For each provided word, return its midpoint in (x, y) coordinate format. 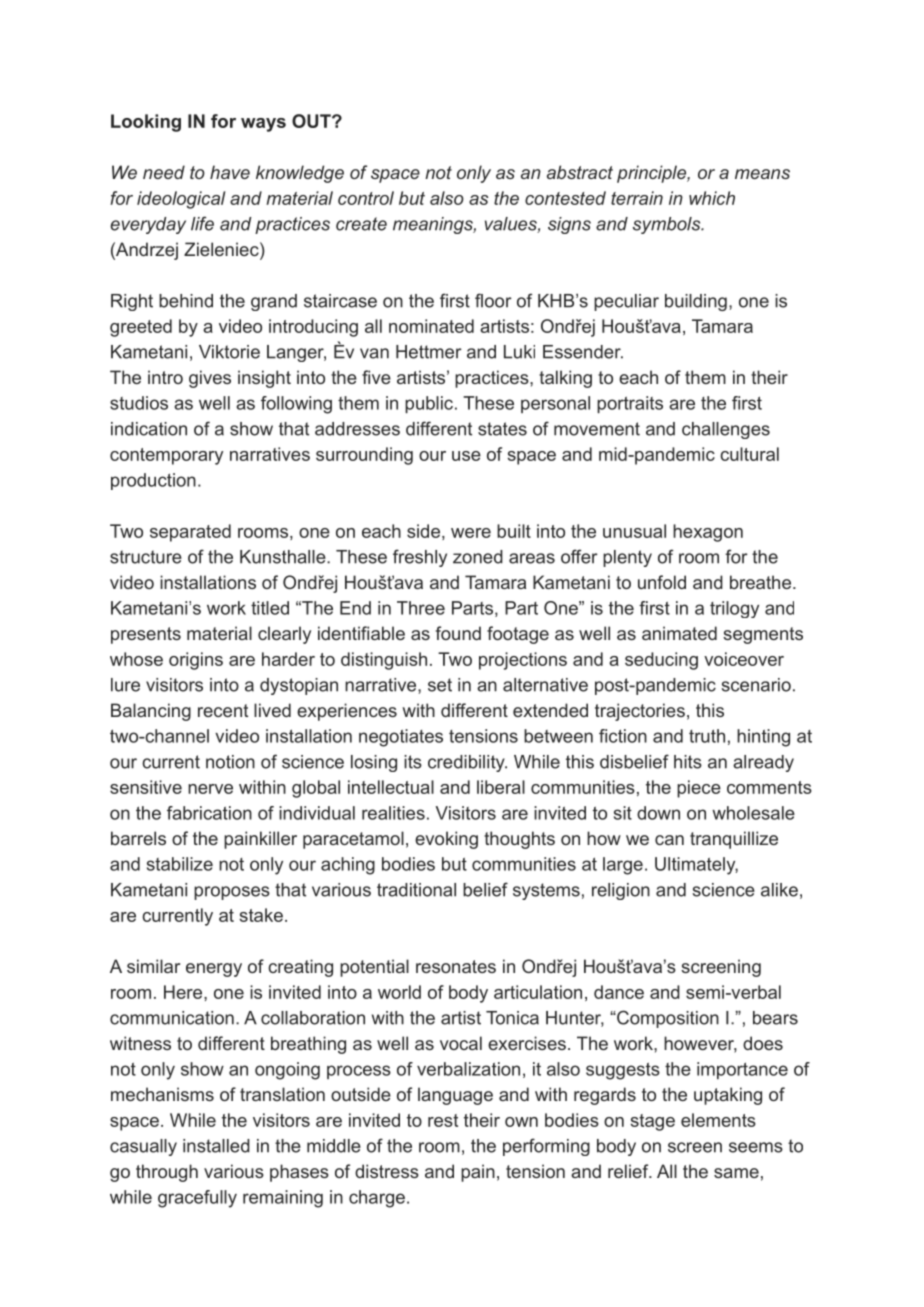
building (696, 302)
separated (190, 533)
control (366, 198)
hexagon (708, 533)
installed (216, 1146)
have (230, 172)
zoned (478, 557)
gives (210, 379)
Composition (667, 1019)
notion (230, 762)
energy (214, 970)
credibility (467, 763)
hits (688, 762)
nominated (431, 326)
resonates (456, 966)
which (712, 198)
